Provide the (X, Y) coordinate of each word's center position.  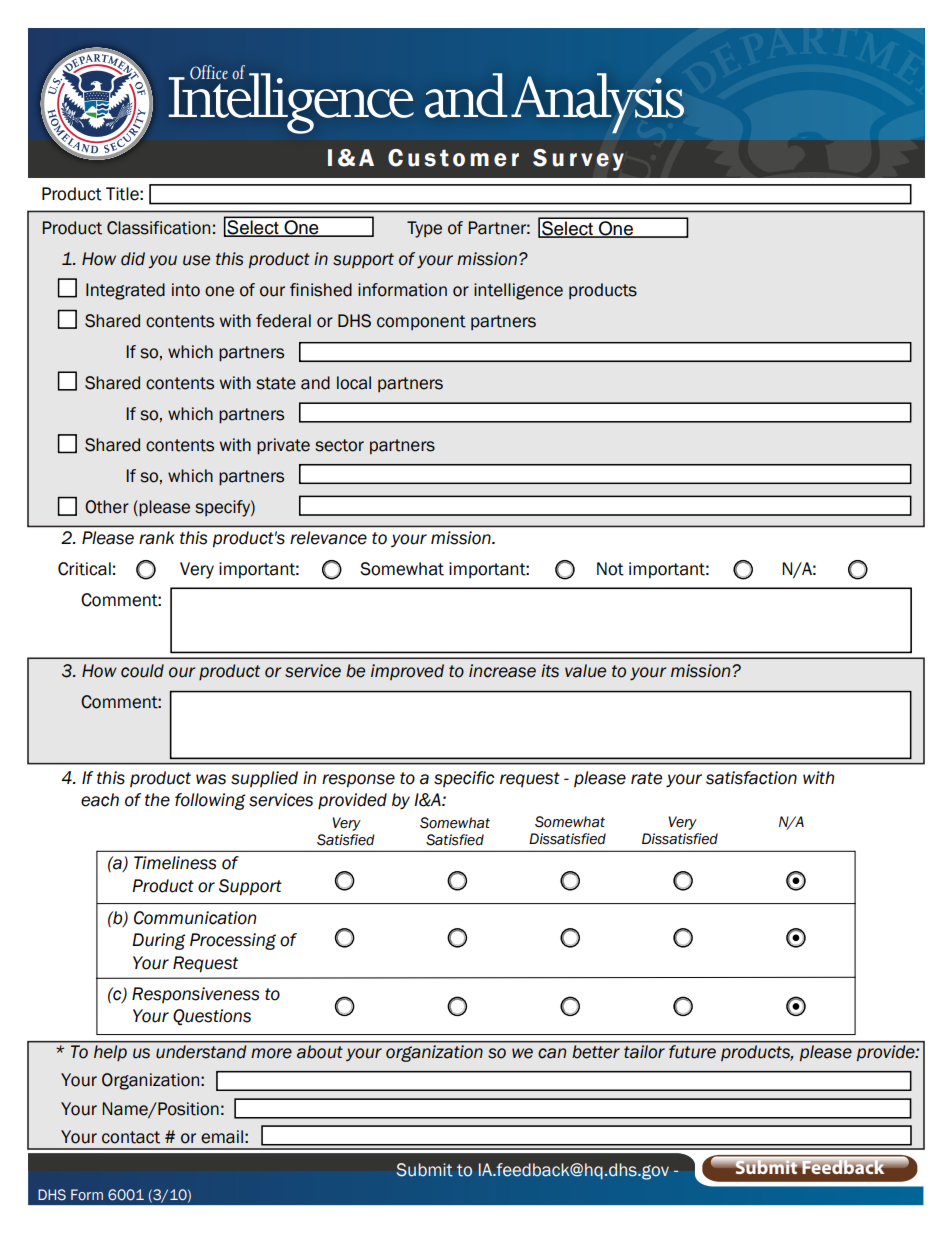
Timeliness (175, 863)
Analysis (597, 103)
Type (424, 229)
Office (209, 72)
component (421, 322)
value (585, 671)
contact (131, 1137)
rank (157, 538)
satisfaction (751, 778)
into (186, 290)
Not (610, 569)
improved (407, 672)
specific (464, 779)
